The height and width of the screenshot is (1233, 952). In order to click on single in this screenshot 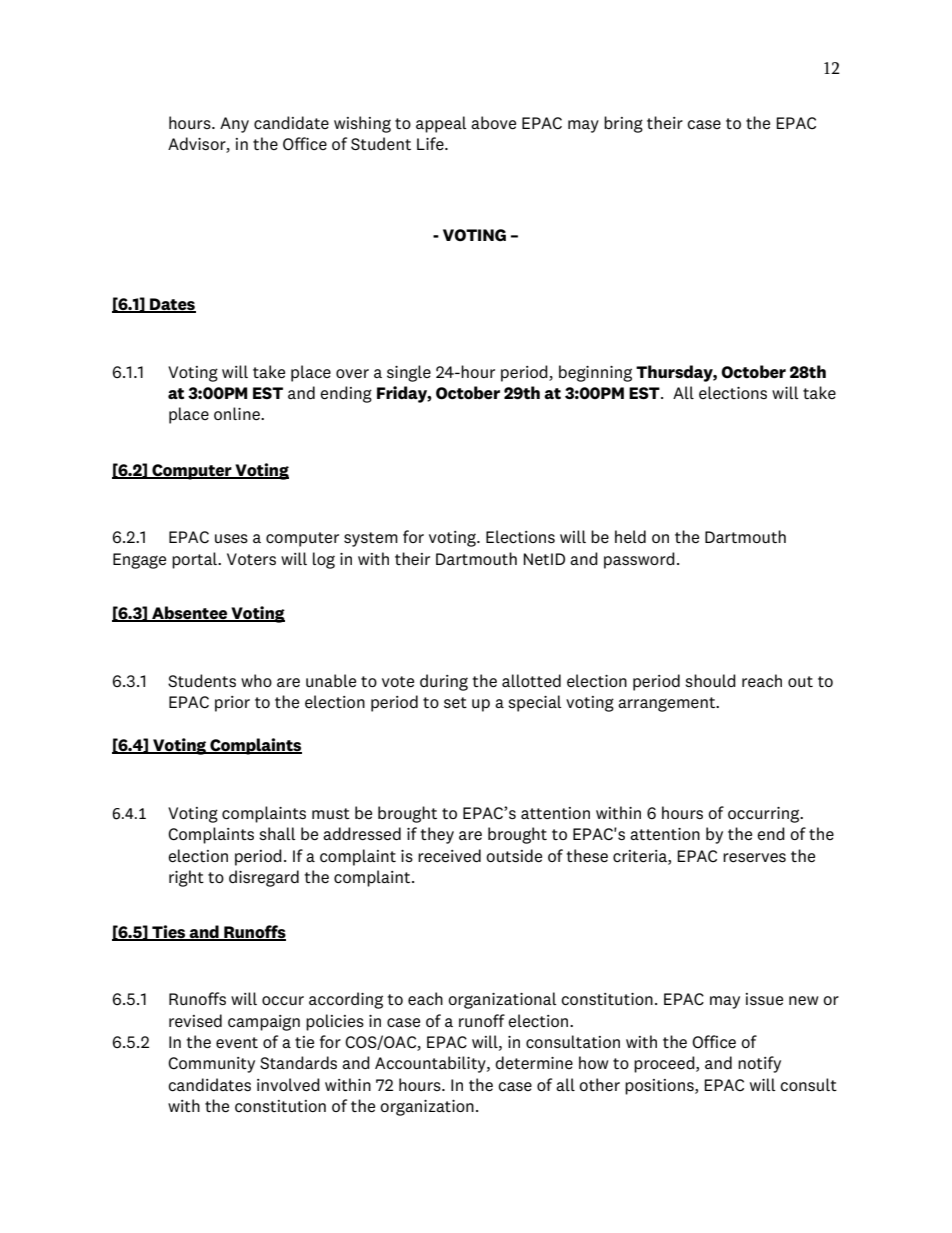, I will do `click(409, 373)`.
